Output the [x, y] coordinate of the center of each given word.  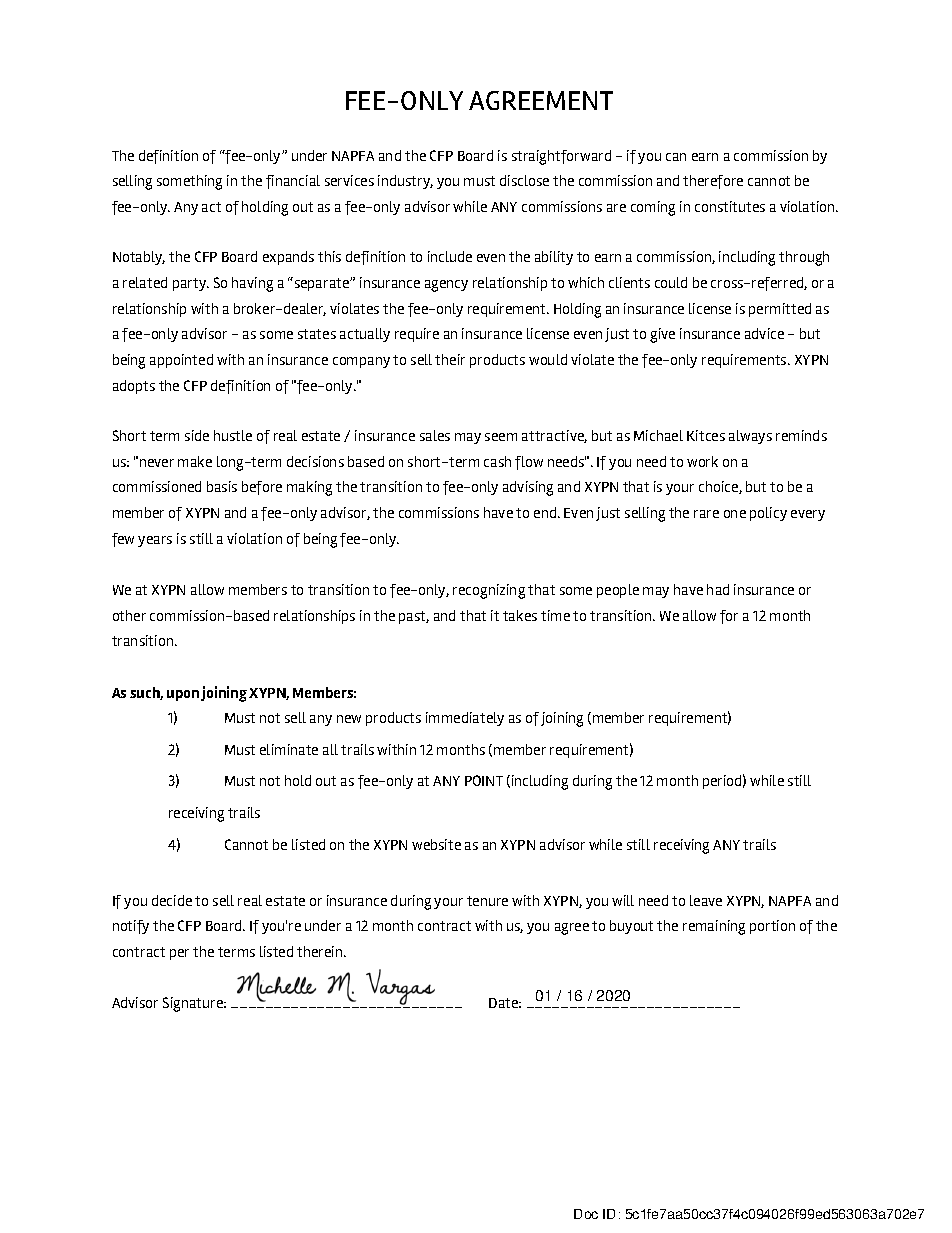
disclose [524, 180]
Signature [194, 1004]
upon [183, 695]
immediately [465, 719]
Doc [586, 1214]
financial [293, 182]
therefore [713, 182]
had [718, 589]
